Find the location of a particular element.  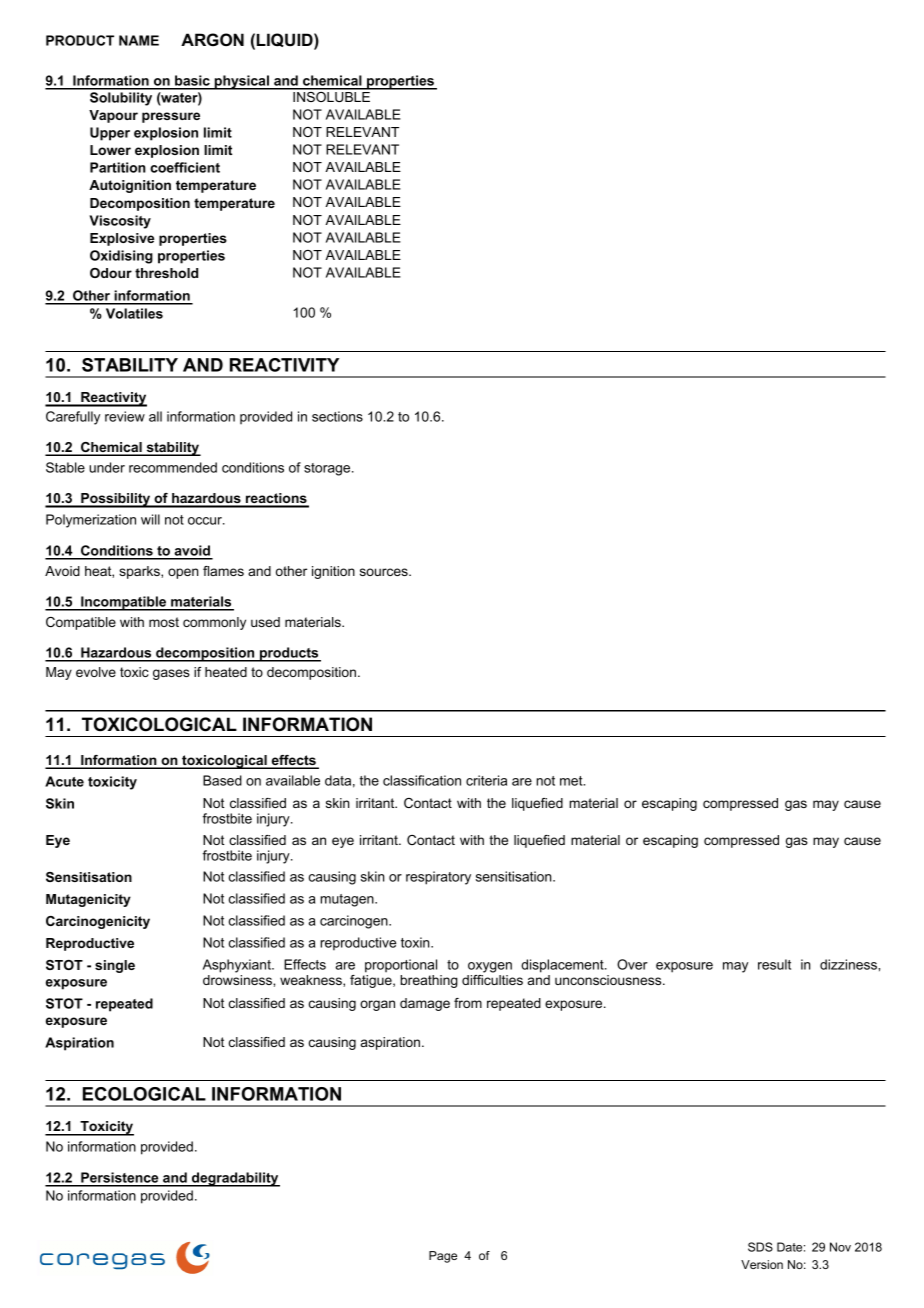

physical is located at coordinates (241, 82).
